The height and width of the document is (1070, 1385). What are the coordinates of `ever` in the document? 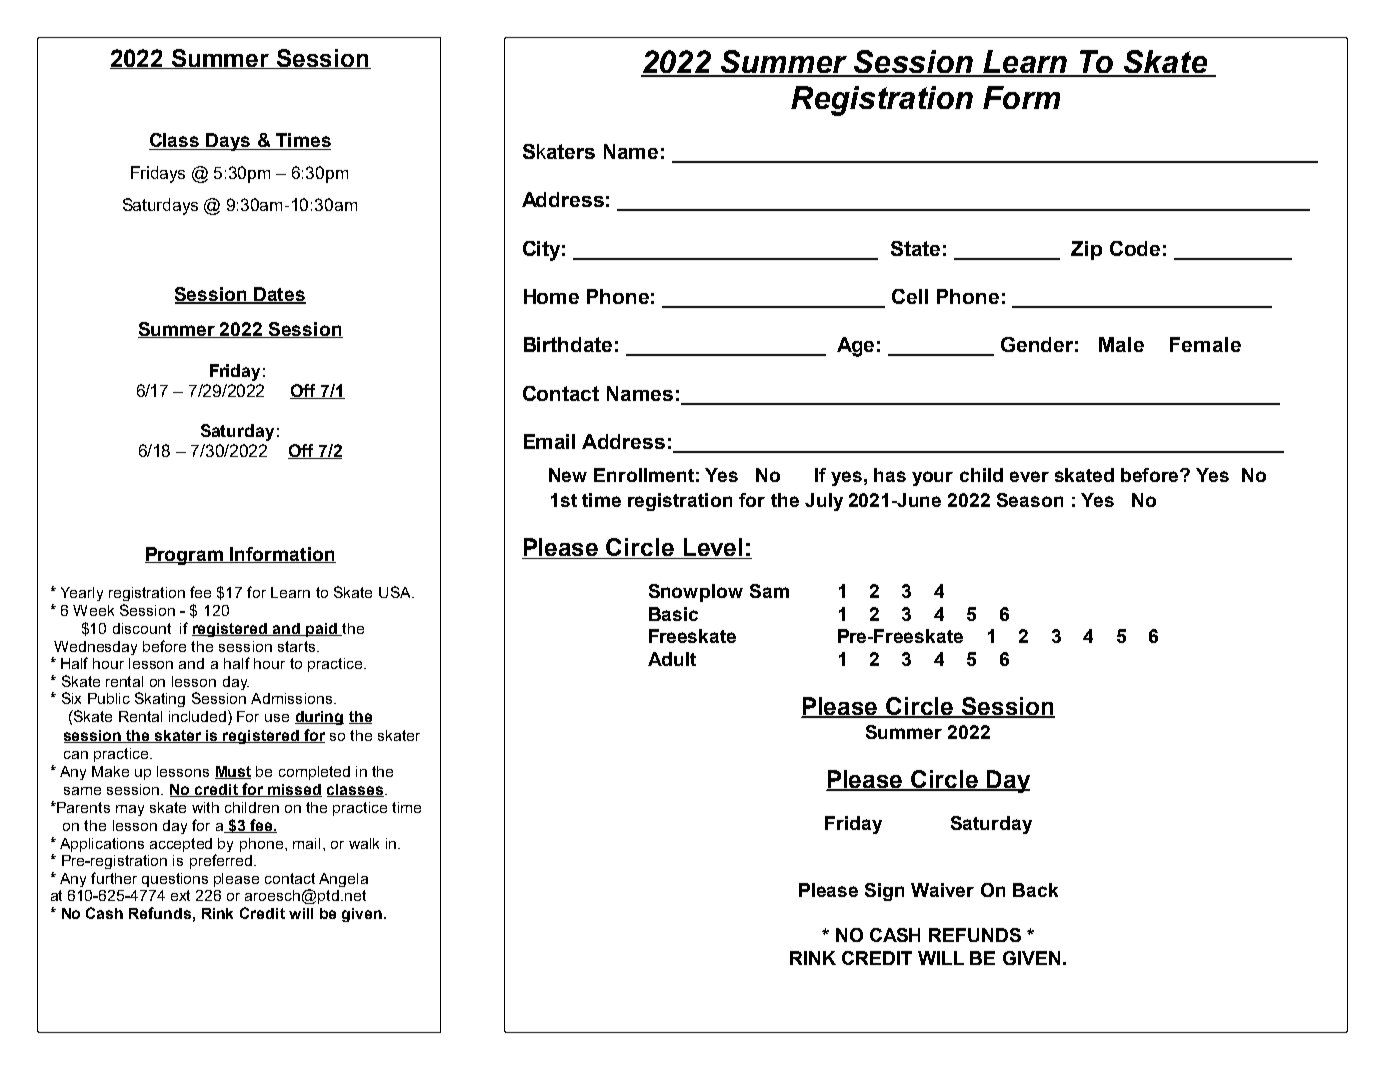 It's located at (1029, 476).
